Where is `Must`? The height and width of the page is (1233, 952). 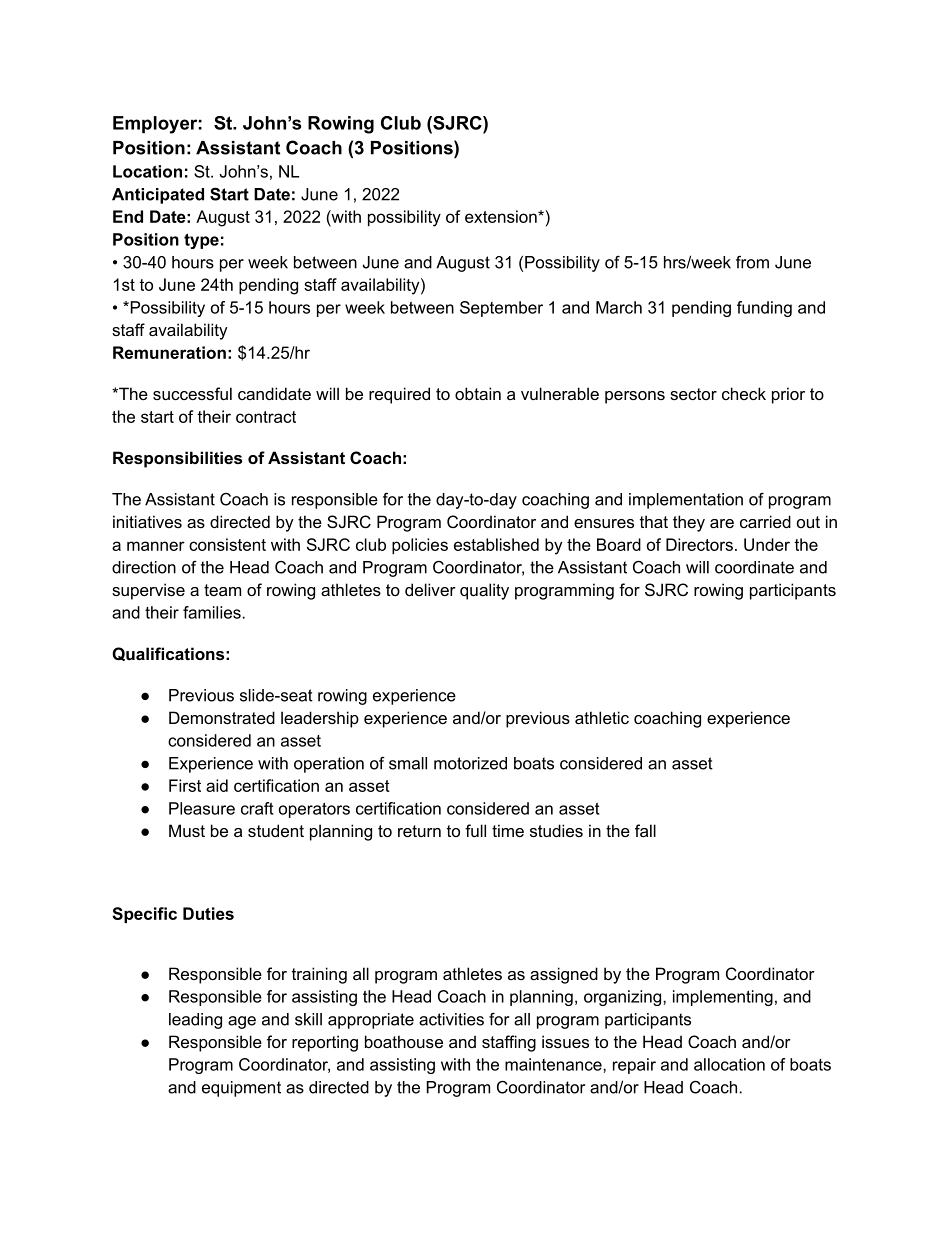
Must is located at coordinates (187, 830).
